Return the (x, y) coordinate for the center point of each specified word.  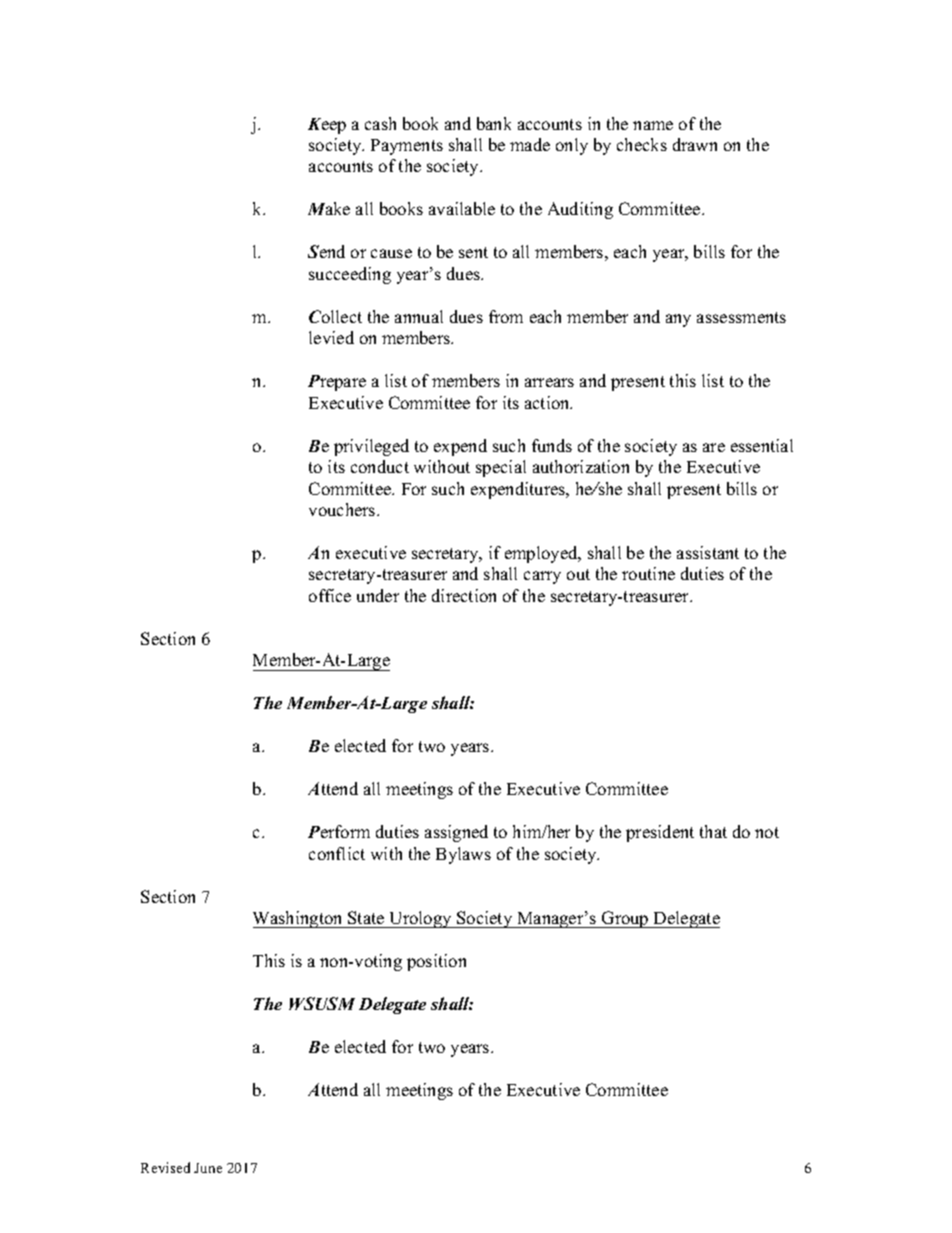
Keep (327, 126)
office (330, 595)
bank (494, 123)
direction (464, 595)
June (208, 1168)
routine (648, 573)
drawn (695, 144)
